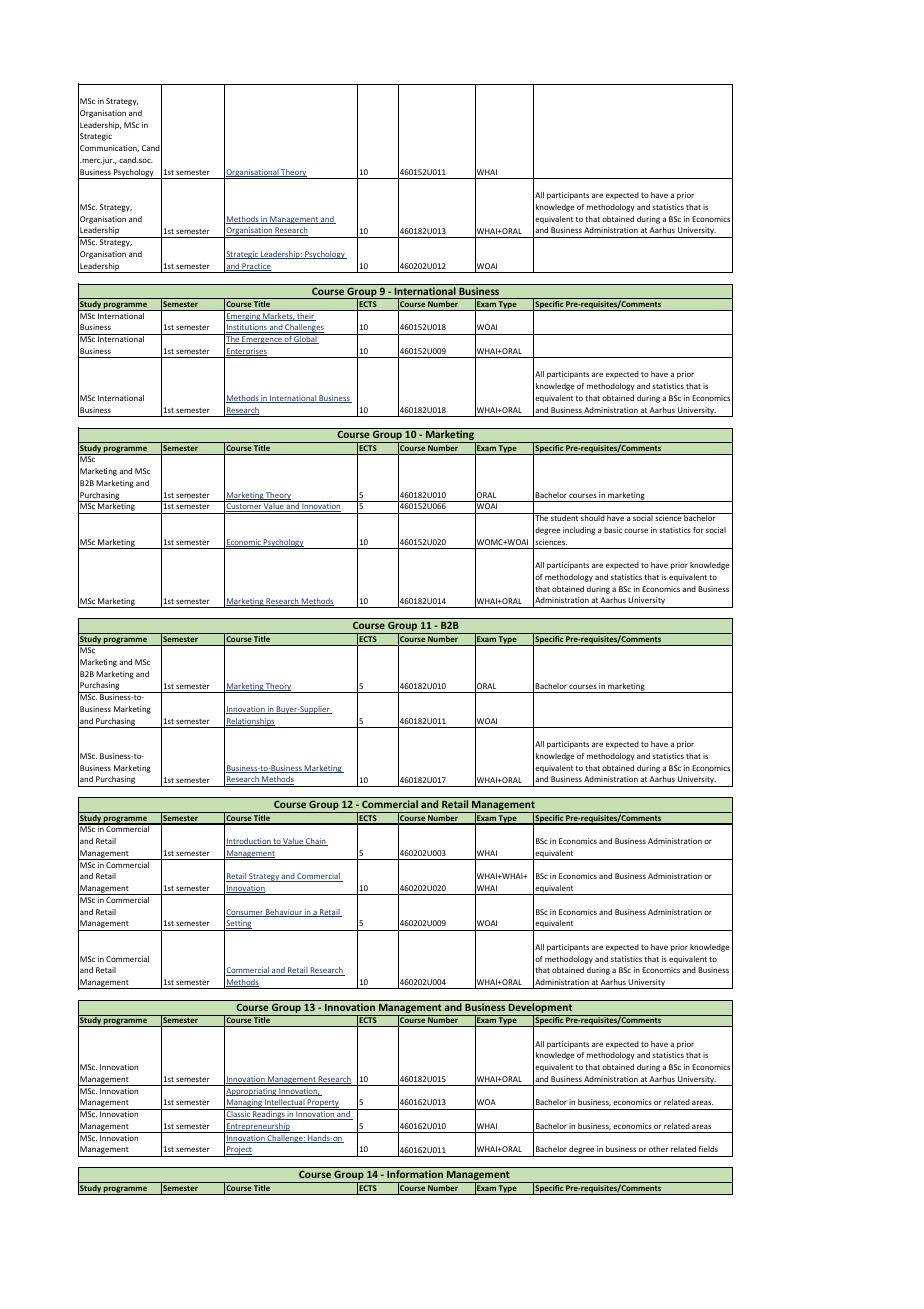 The height and width of the image is (1309, 924). Describe the element at coordinates (316, 842) in the image. I see `Chain` at that location.
